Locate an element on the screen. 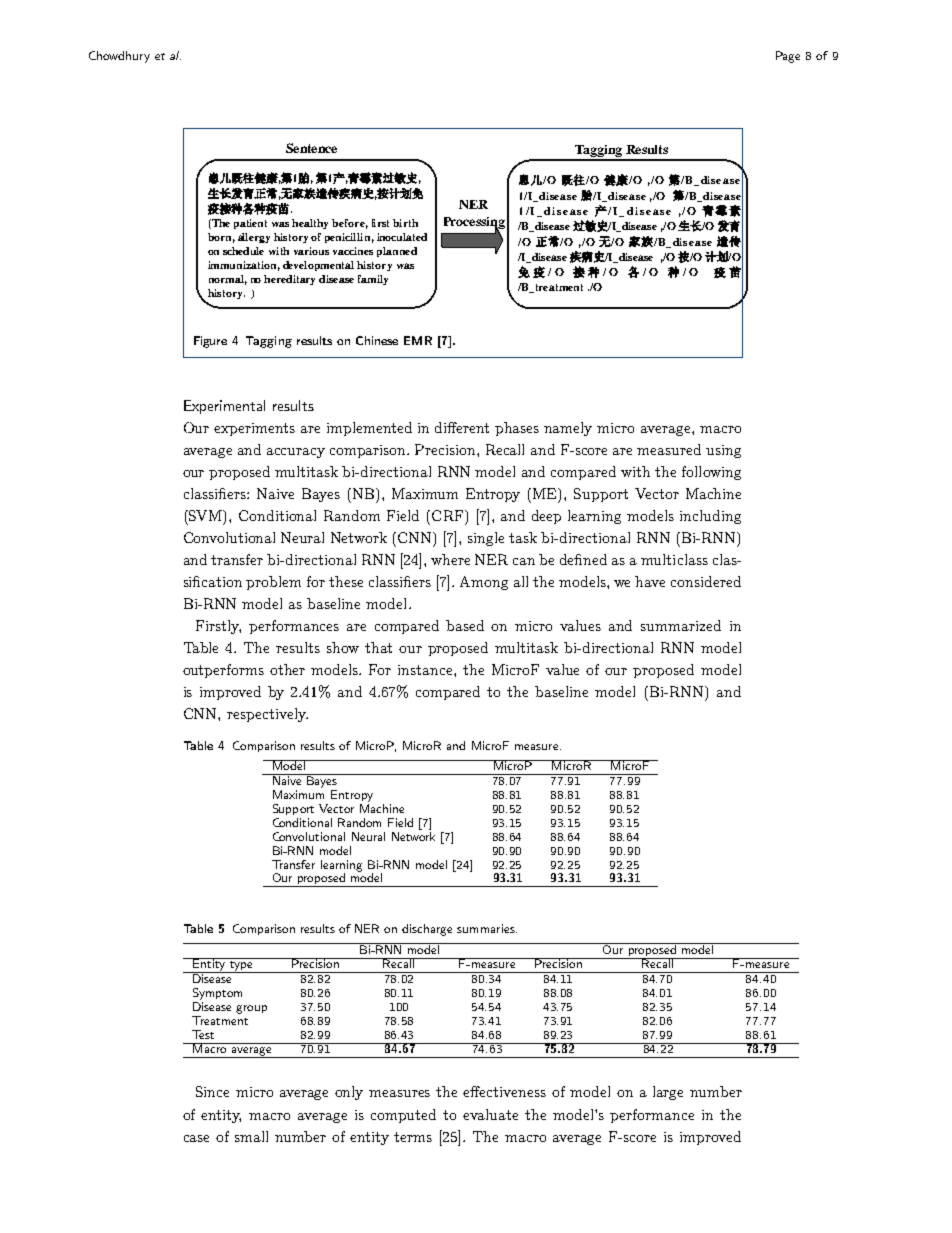 This screenshot has height=1233, width=952. Since is located at coordinates (212, 1091).
